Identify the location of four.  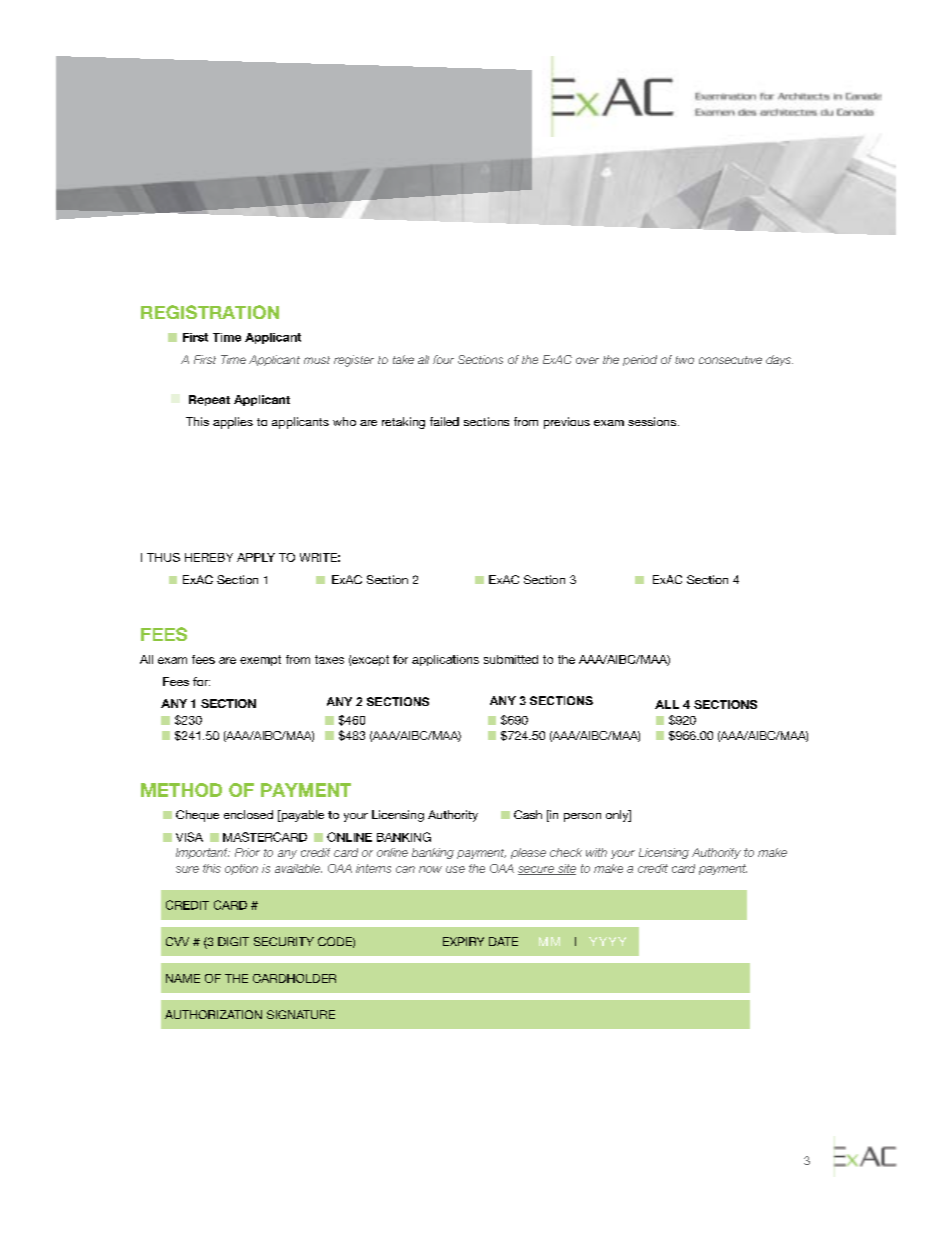
(443, 359).
